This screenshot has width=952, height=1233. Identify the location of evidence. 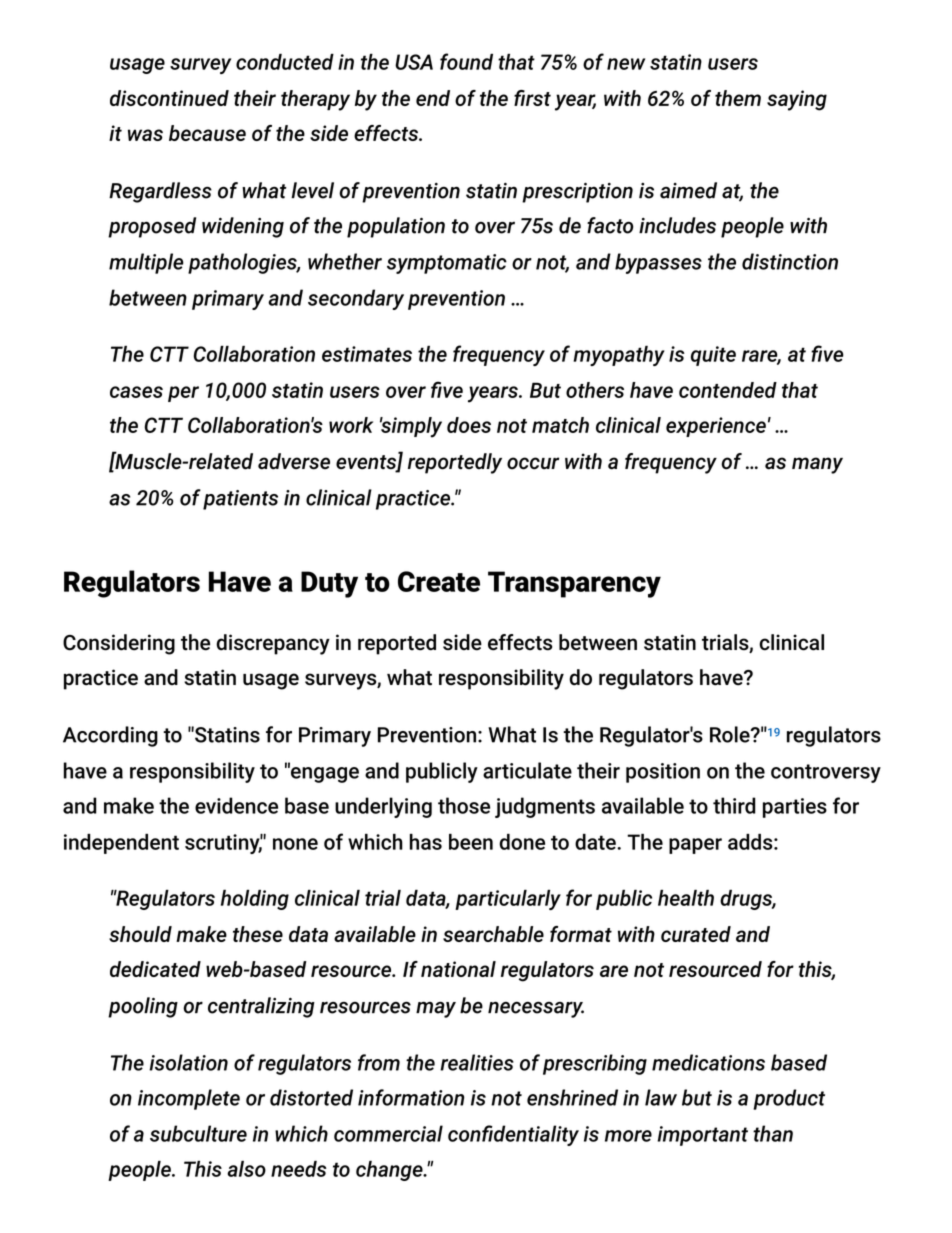
(236, 805).
